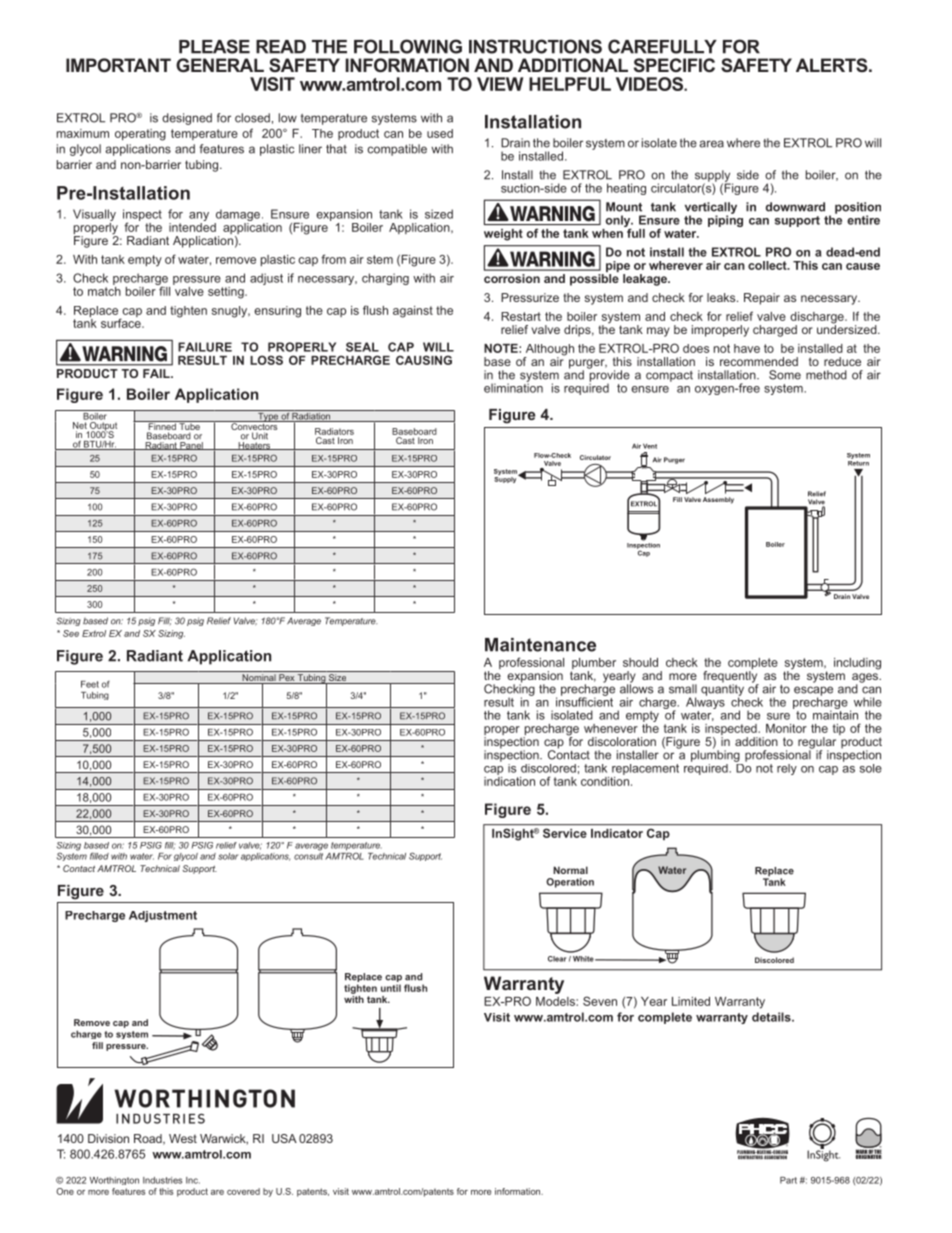  What do you see at coordinates (513, 387) in the screenshot?
I see `elimination` at bounding box center [513, 387].
